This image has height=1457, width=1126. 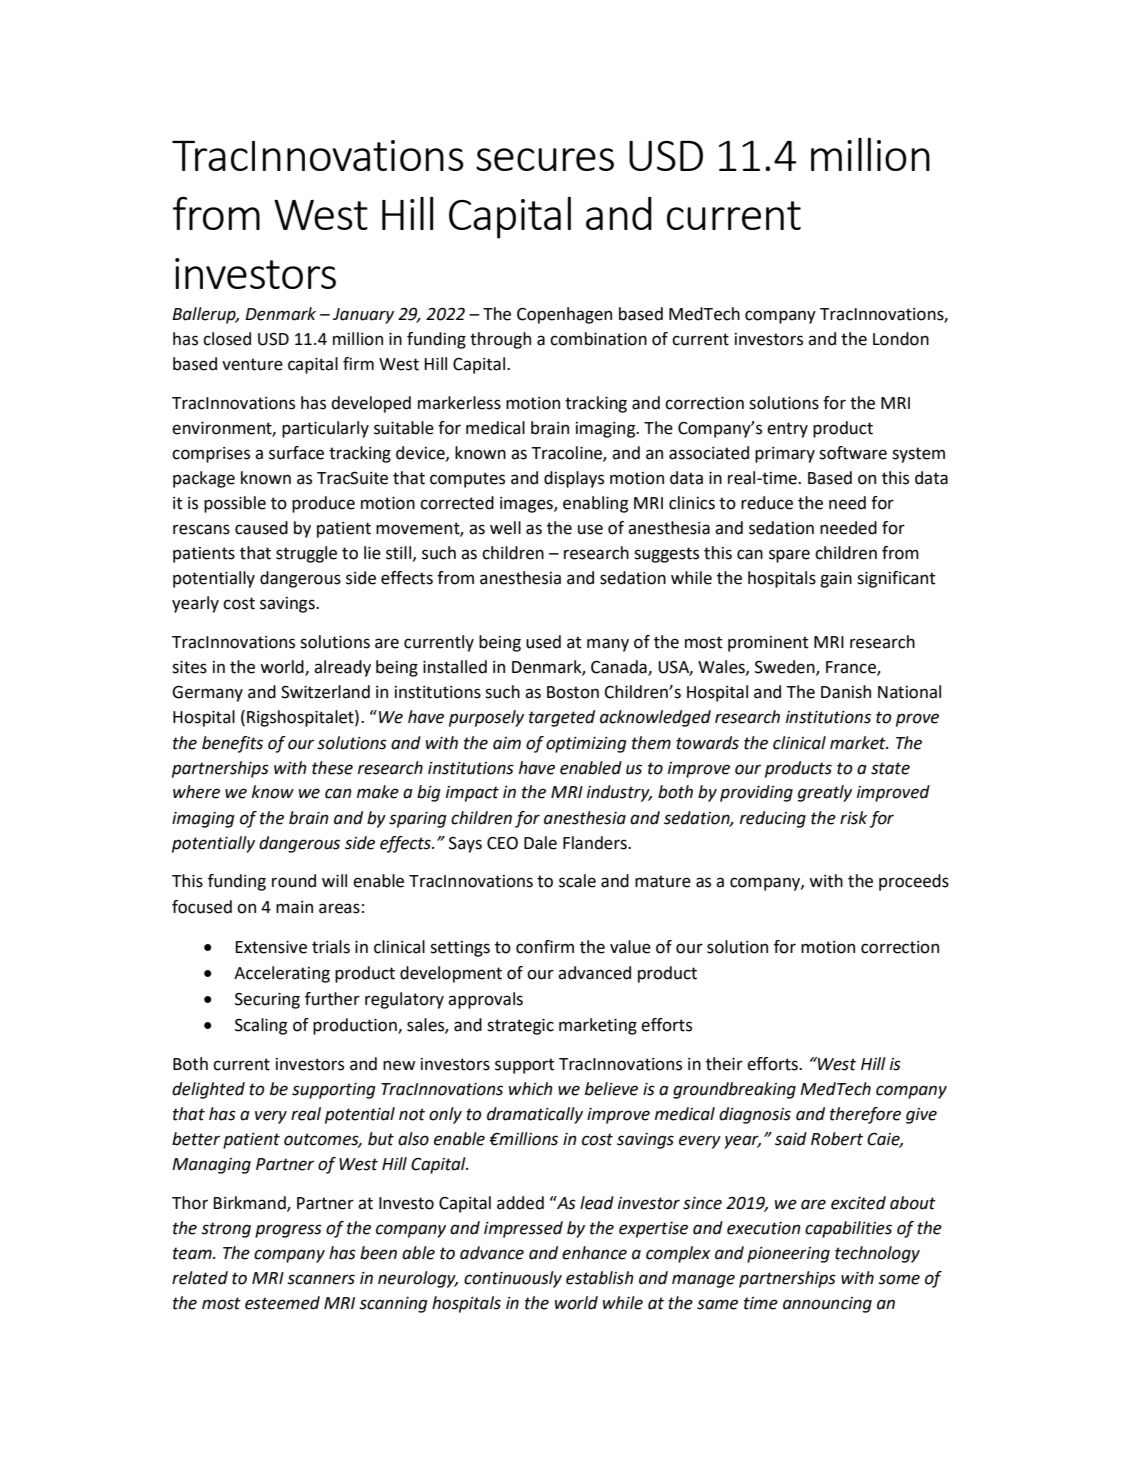 What do you see at coordinates (513, 1279) in the image?
I see `continuously` at bounding box center [513, 1279].
